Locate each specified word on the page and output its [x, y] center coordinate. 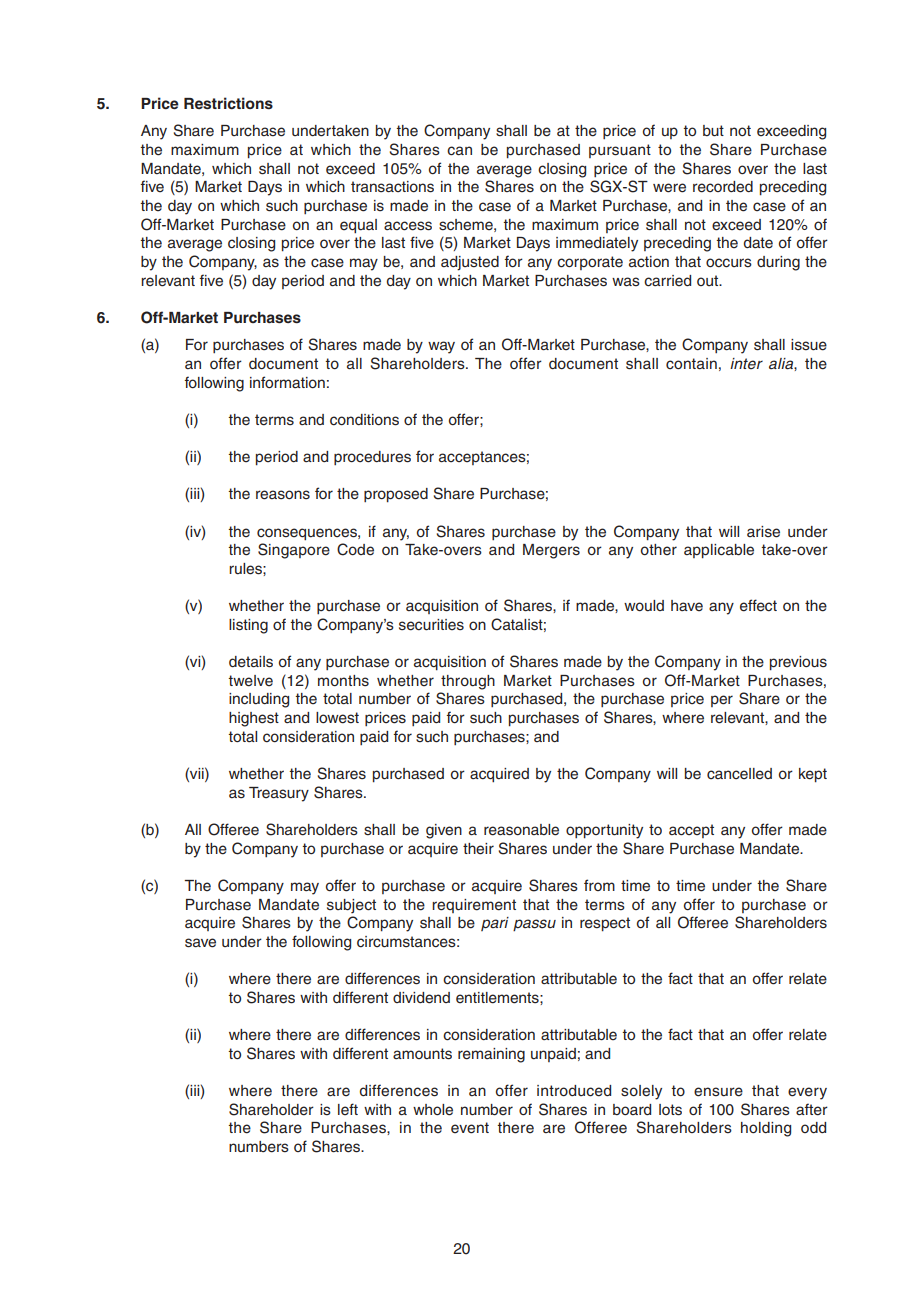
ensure [718, 1092]
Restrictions [228, 103]
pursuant [620, 151]
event [470, 1128]
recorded [723, 187]
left [348, 1109]
